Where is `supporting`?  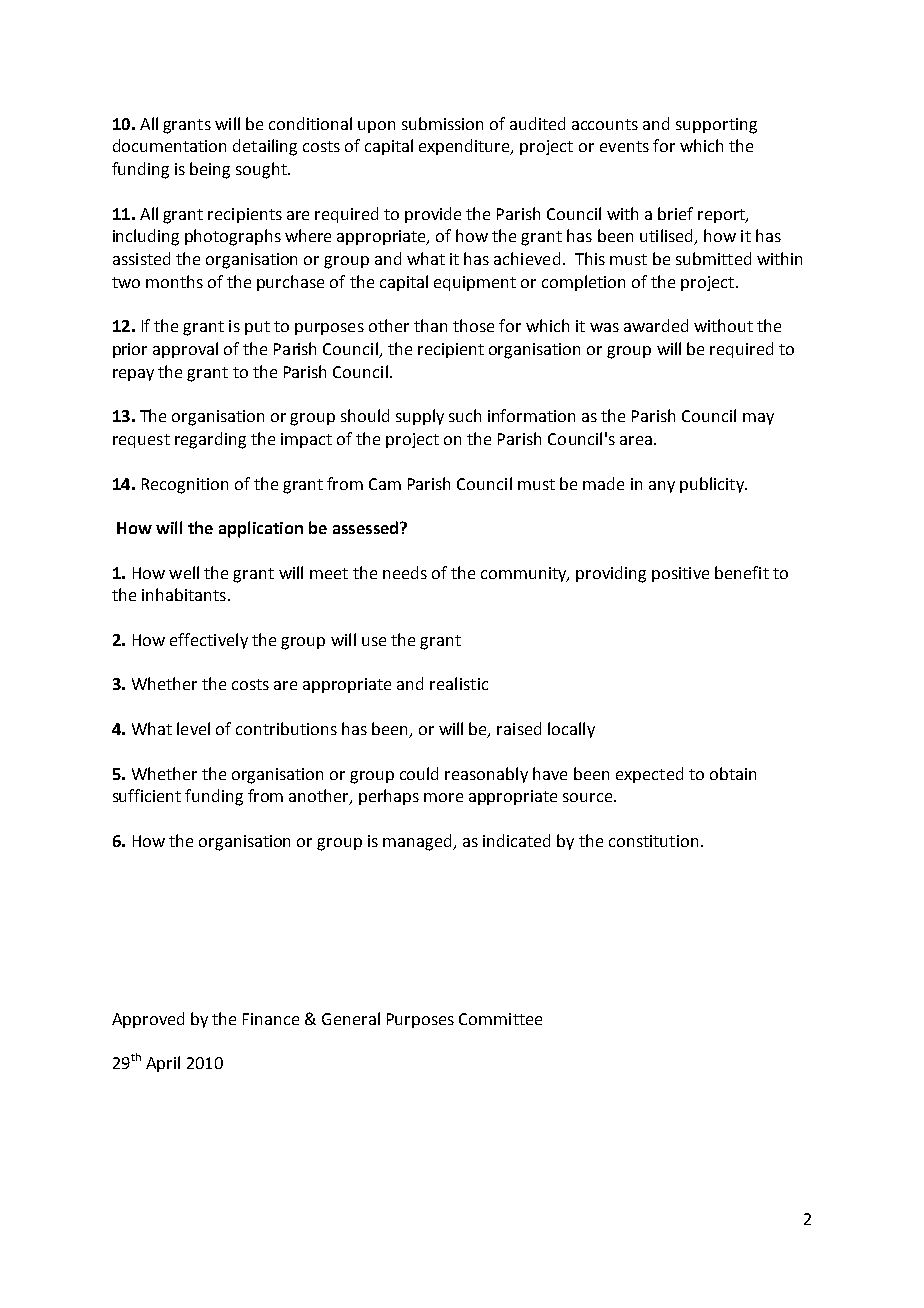 supporting is located at coordinates (716, 126).
